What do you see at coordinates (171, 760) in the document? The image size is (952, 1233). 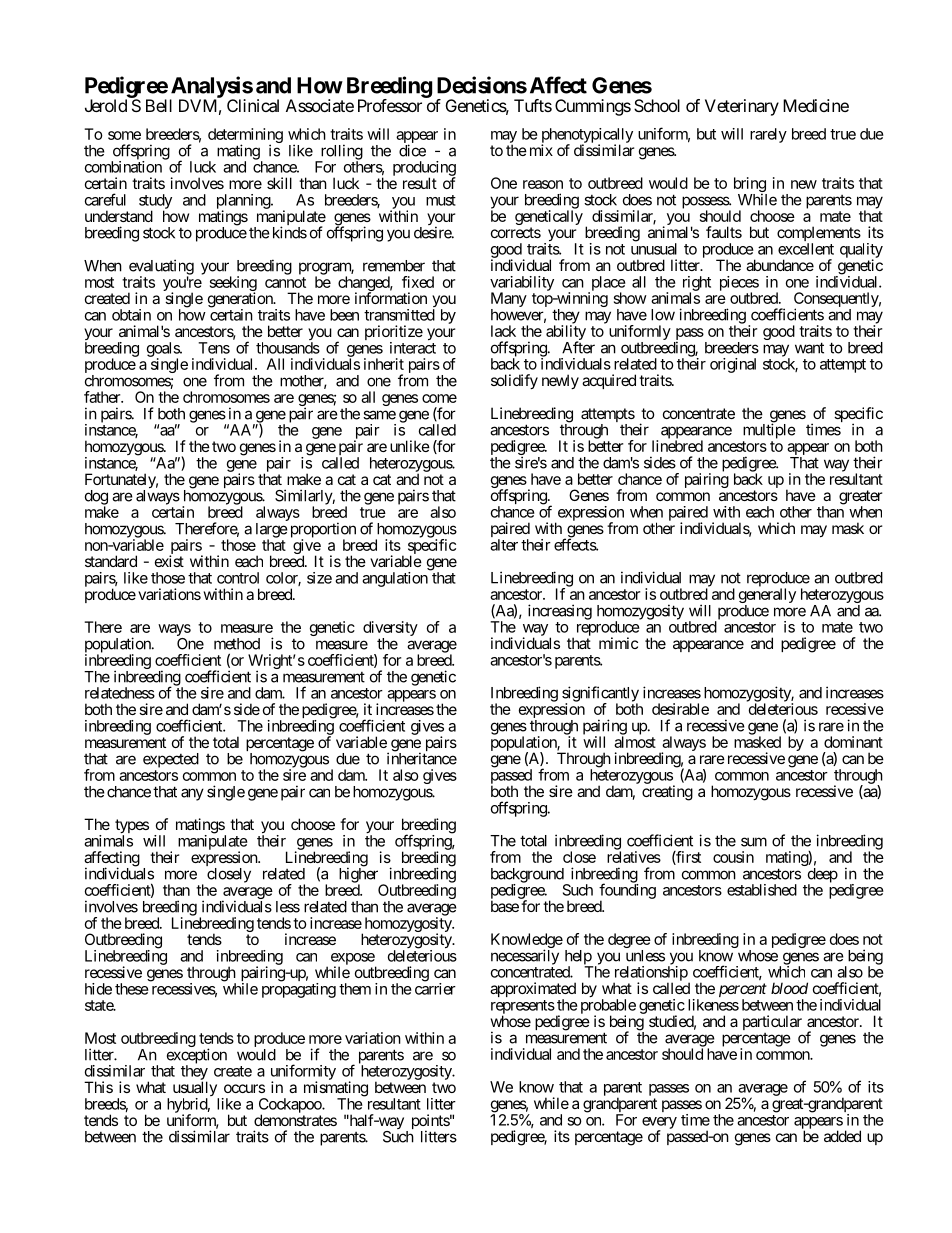 I see `expected` at bounding box center [171, 760].
